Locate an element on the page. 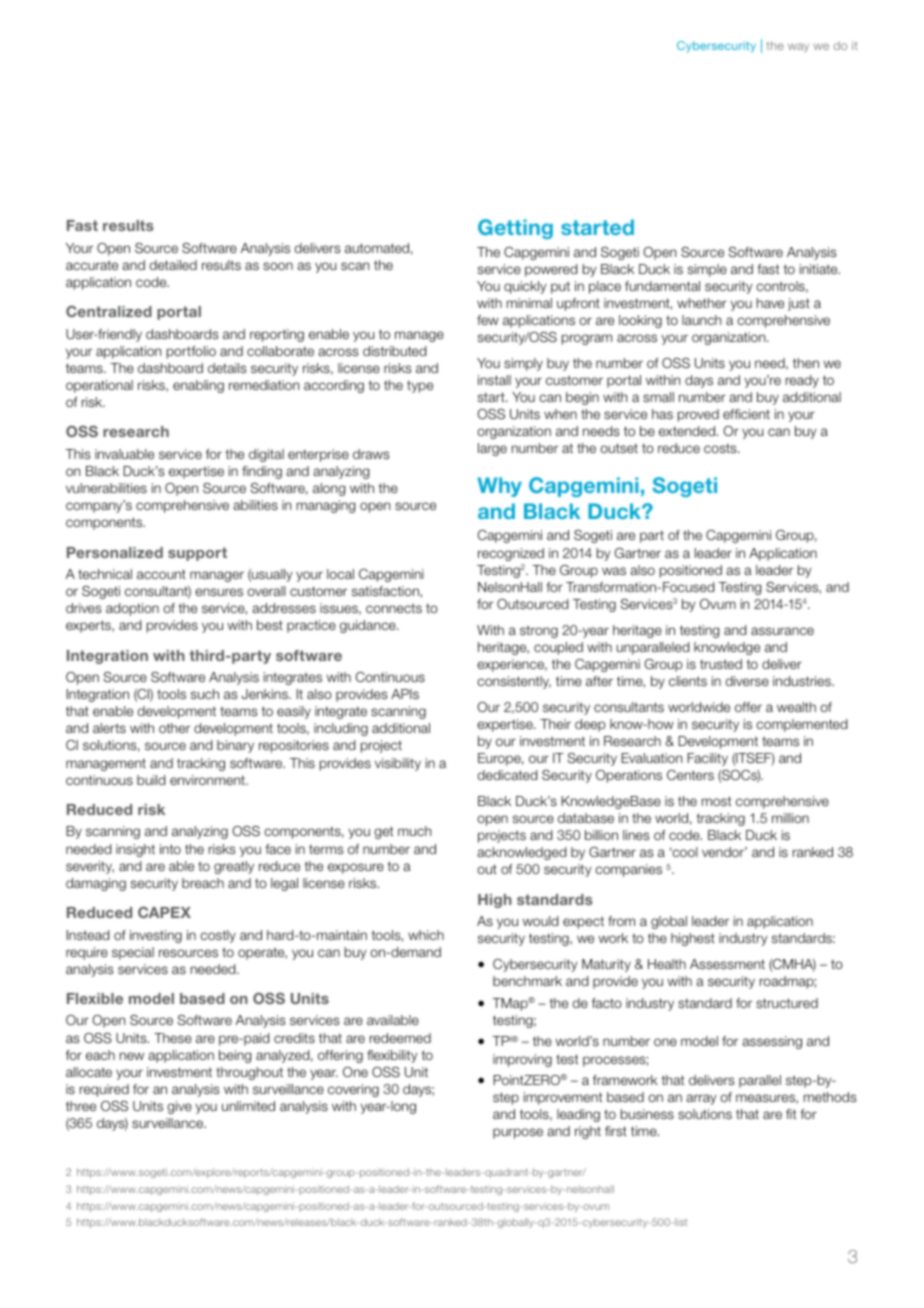 The width and height of the document is (924, 1308). assurance is located at coordinates (782, 631).
